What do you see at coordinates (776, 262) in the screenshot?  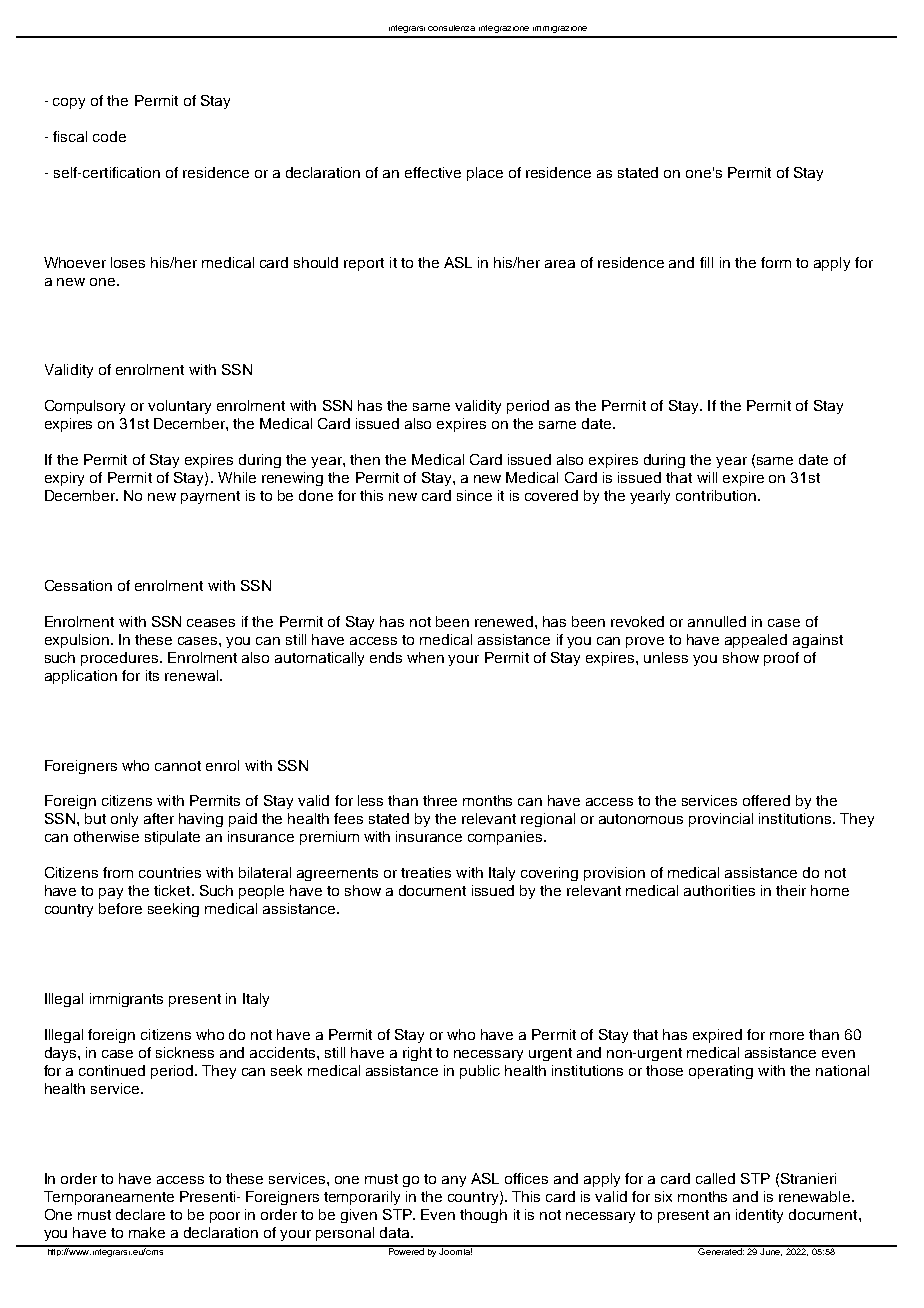 I see `form` at bounding box center [776, 262].
